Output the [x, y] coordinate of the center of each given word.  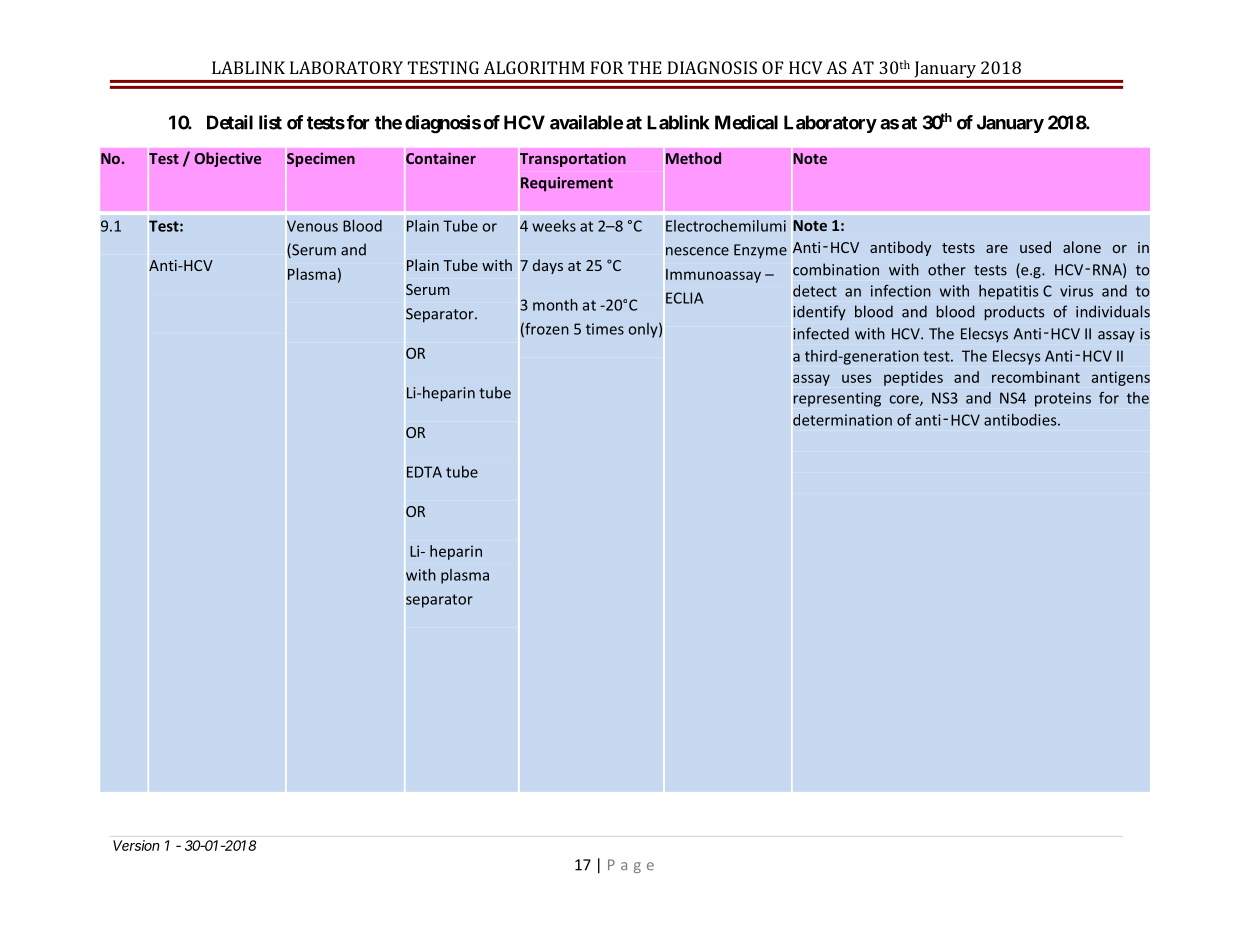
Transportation [573, 159]
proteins [1063, 399]
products [1014, 313]
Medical [746, 122]
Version [136, 845]
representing [837, 399]
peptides [913, 378]
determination [842, 420]
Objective [227, 159]
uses [857, 378]
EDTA [424, 472]
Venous [312, 226]
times [605, 329]
